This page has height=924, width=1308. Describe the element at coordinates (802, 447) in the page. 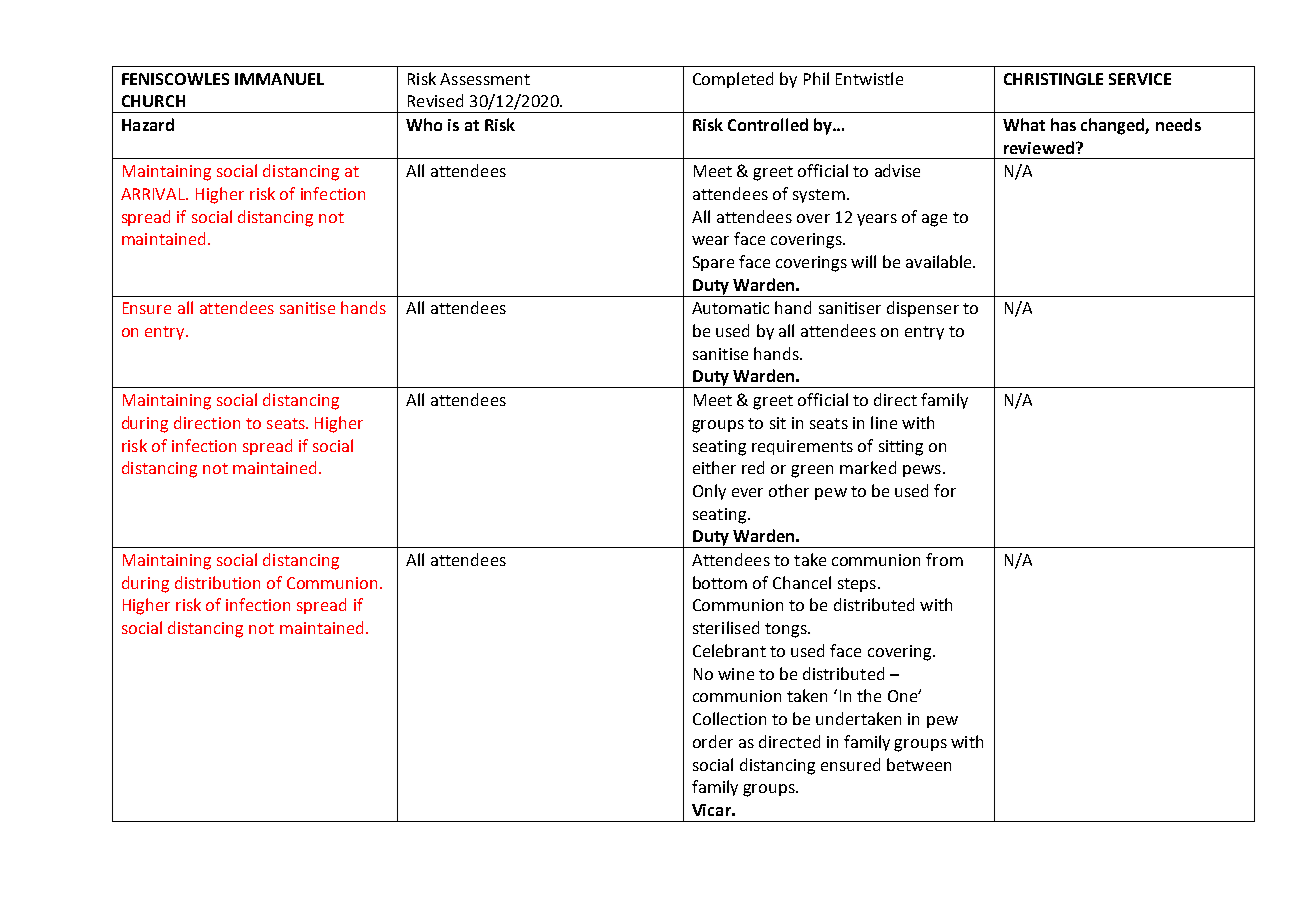

I see `requirements` at that location.
